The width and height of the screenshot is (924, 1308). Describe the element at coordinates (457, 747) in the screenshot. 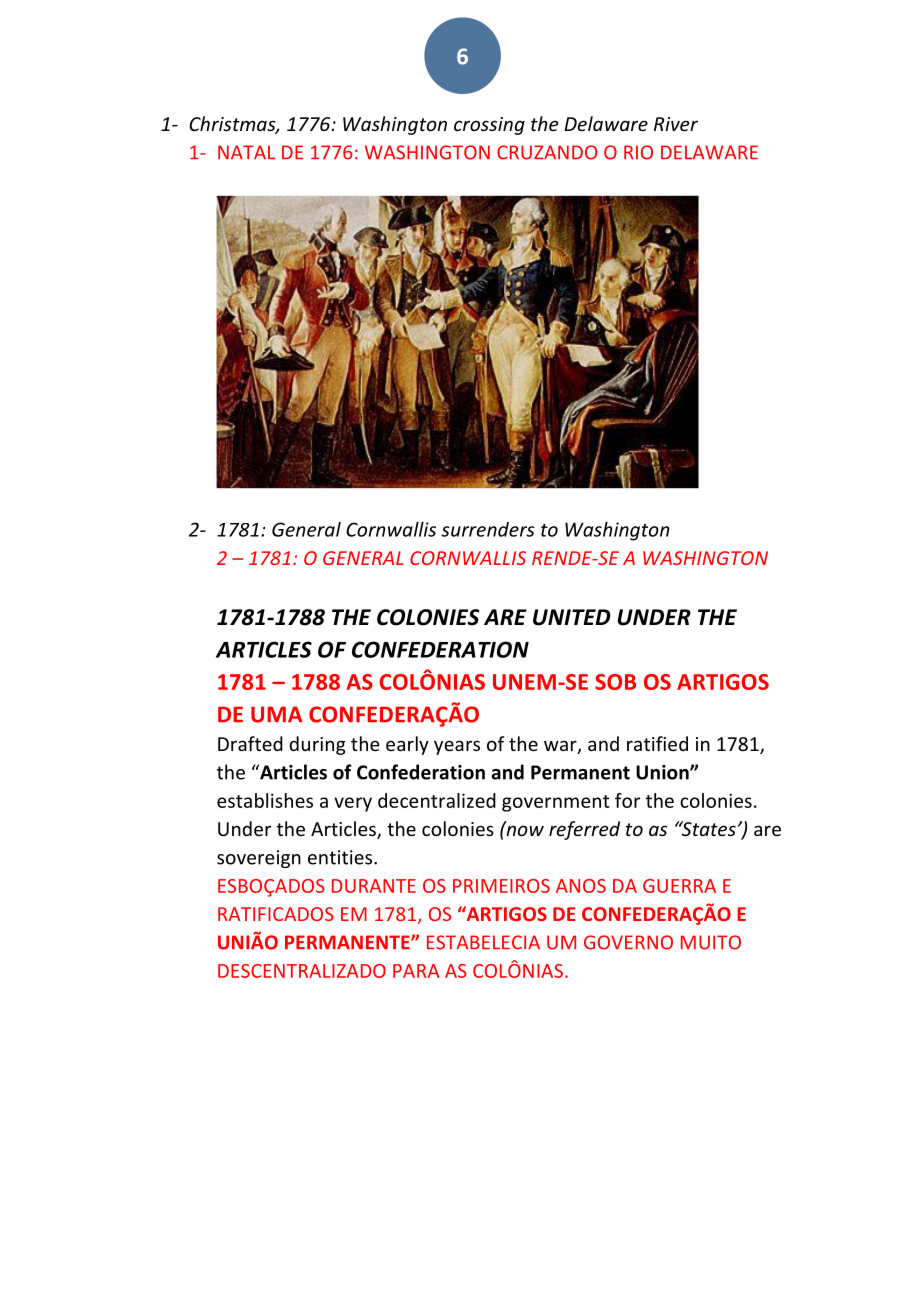

I see `years` at that location.
